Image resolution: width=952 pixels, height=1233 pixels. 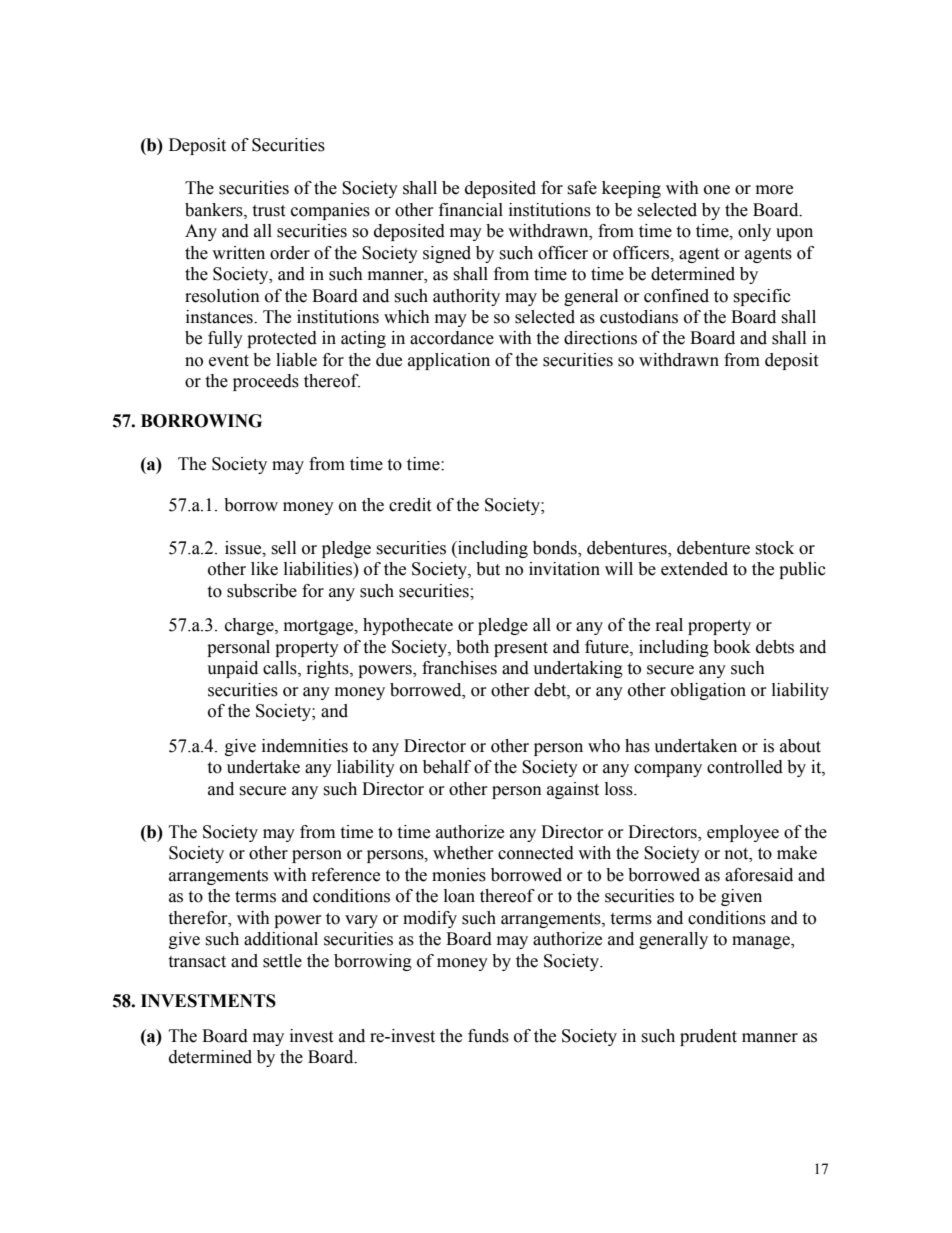 I want to click on charge, so click(x=250, y=626).
